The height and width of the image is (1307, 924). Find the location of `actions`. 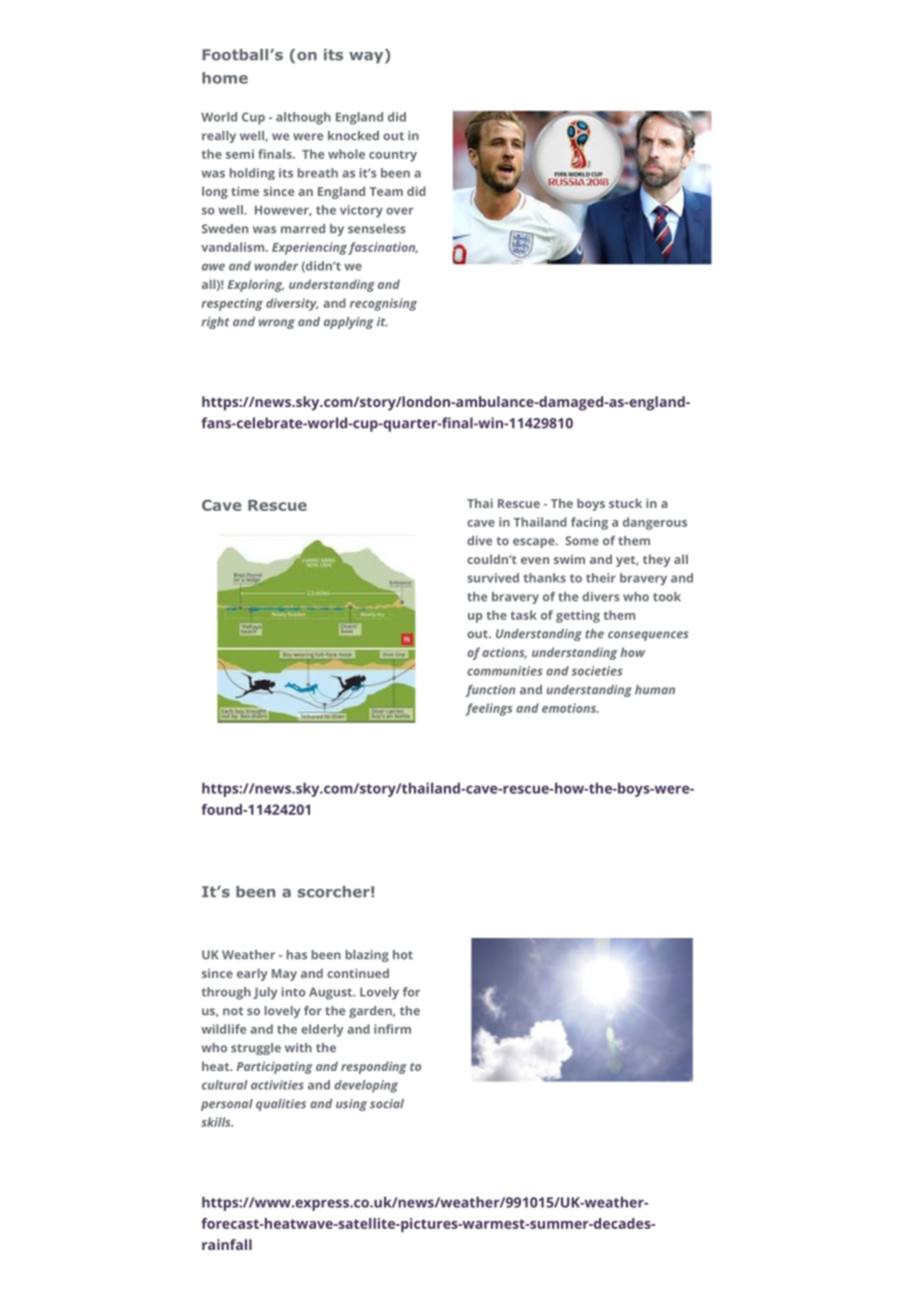

actions is located at coordinates (504, 653).
